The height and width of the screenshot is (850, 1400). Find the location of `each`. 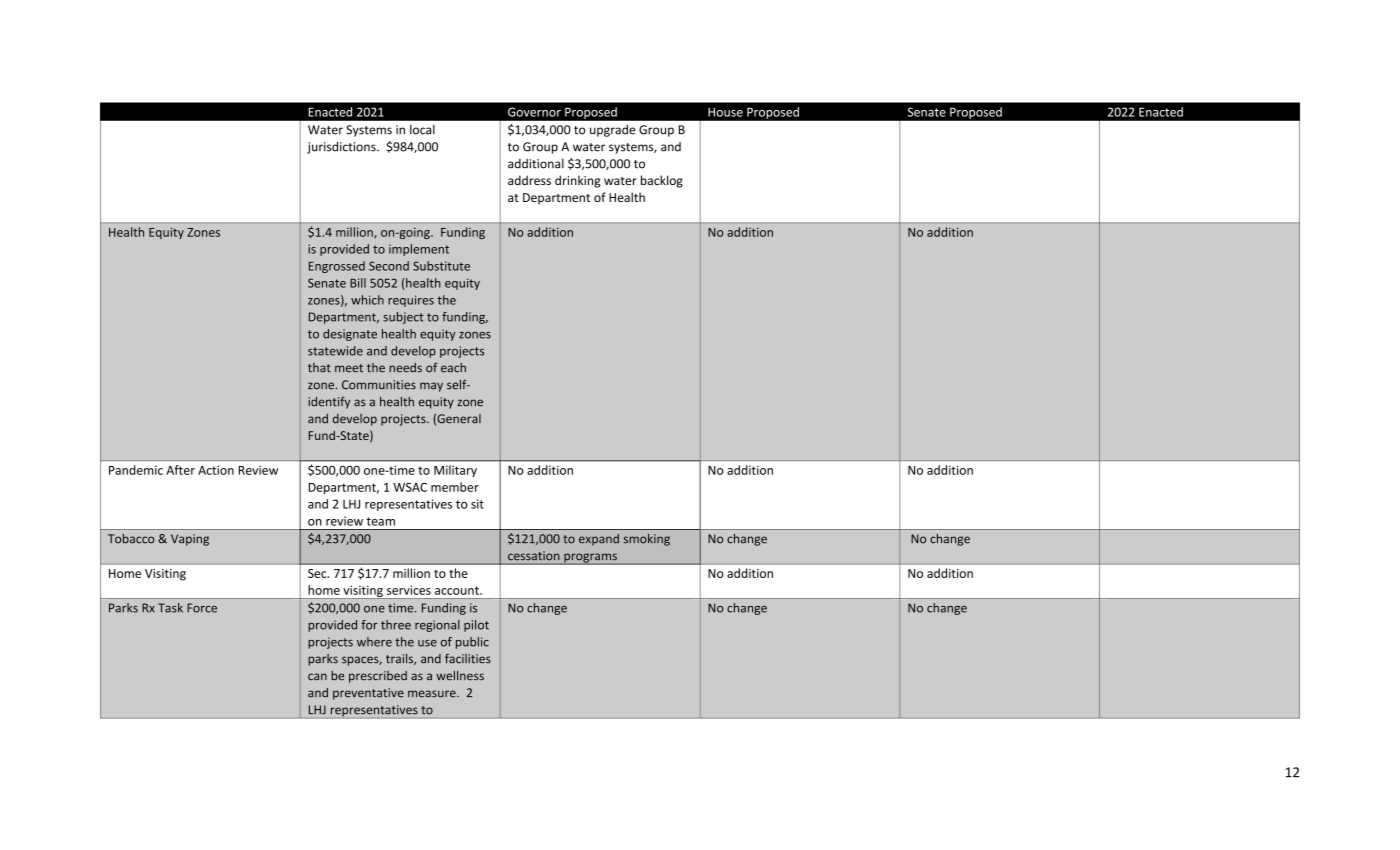

each is located at coordinates (453, 368).
